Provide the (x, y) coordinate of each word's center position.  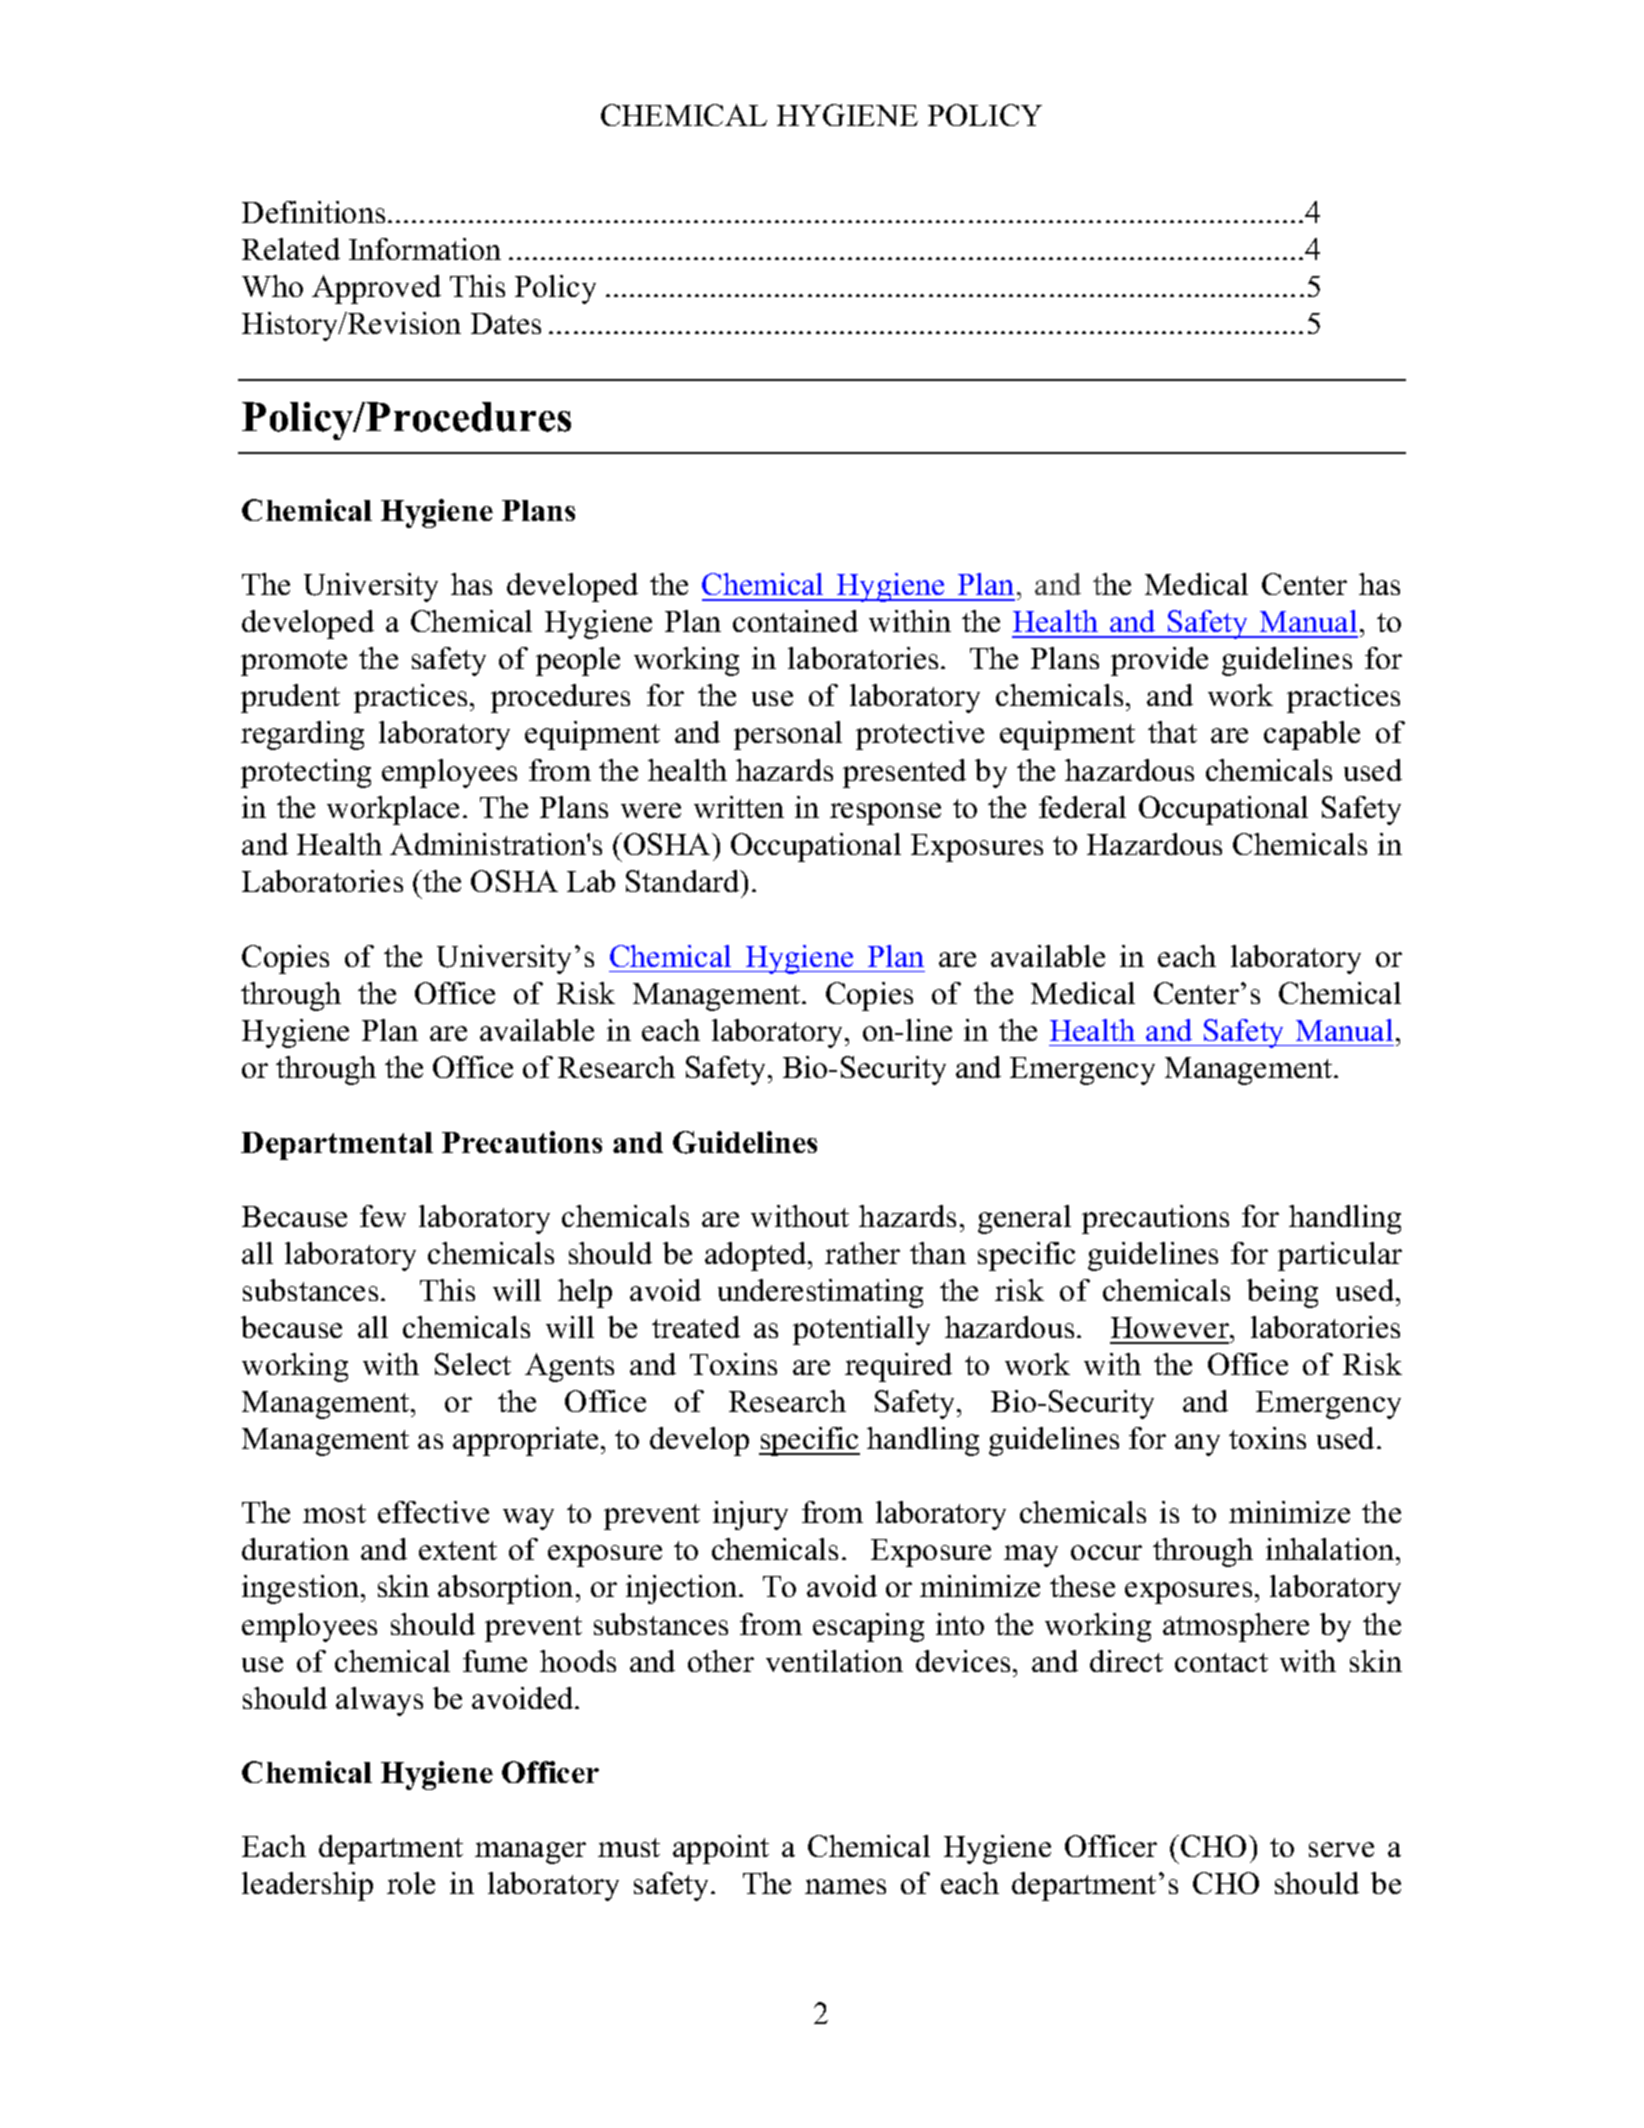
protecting (306, 773)
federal (1082, 807)
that (1172, 732)
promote (294, 663)
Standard (684, 881)
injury (750, 1515)
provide (1159, 661)
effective (433, 1512)
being (1282, 1293)
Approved (376, 289)
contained (795, 621)
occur (1106, 1552)
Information (425, 249)
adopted (757, 1256)
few (383, 1216)
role (411, 1883)
